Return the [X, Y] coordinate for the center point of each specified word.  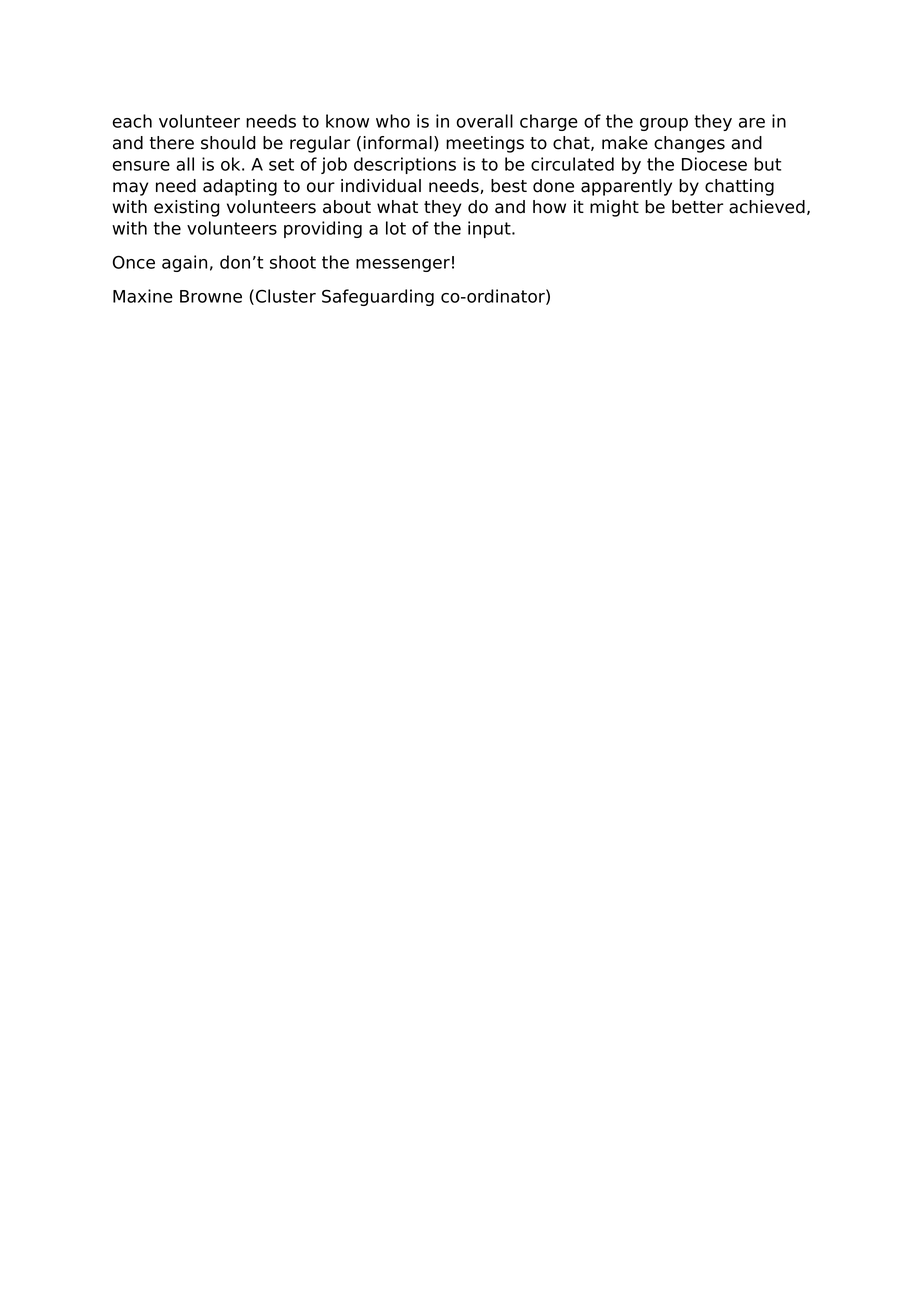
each [132, 121]
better [698, 207]
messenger [403, 265]
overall [485, 121]
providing [323, 229]
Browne [211, 296]
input [490, 229]
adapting [240, 187]
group [664, 124]
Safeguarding [378, 297]
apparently [626, 187]
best [509, 186]
